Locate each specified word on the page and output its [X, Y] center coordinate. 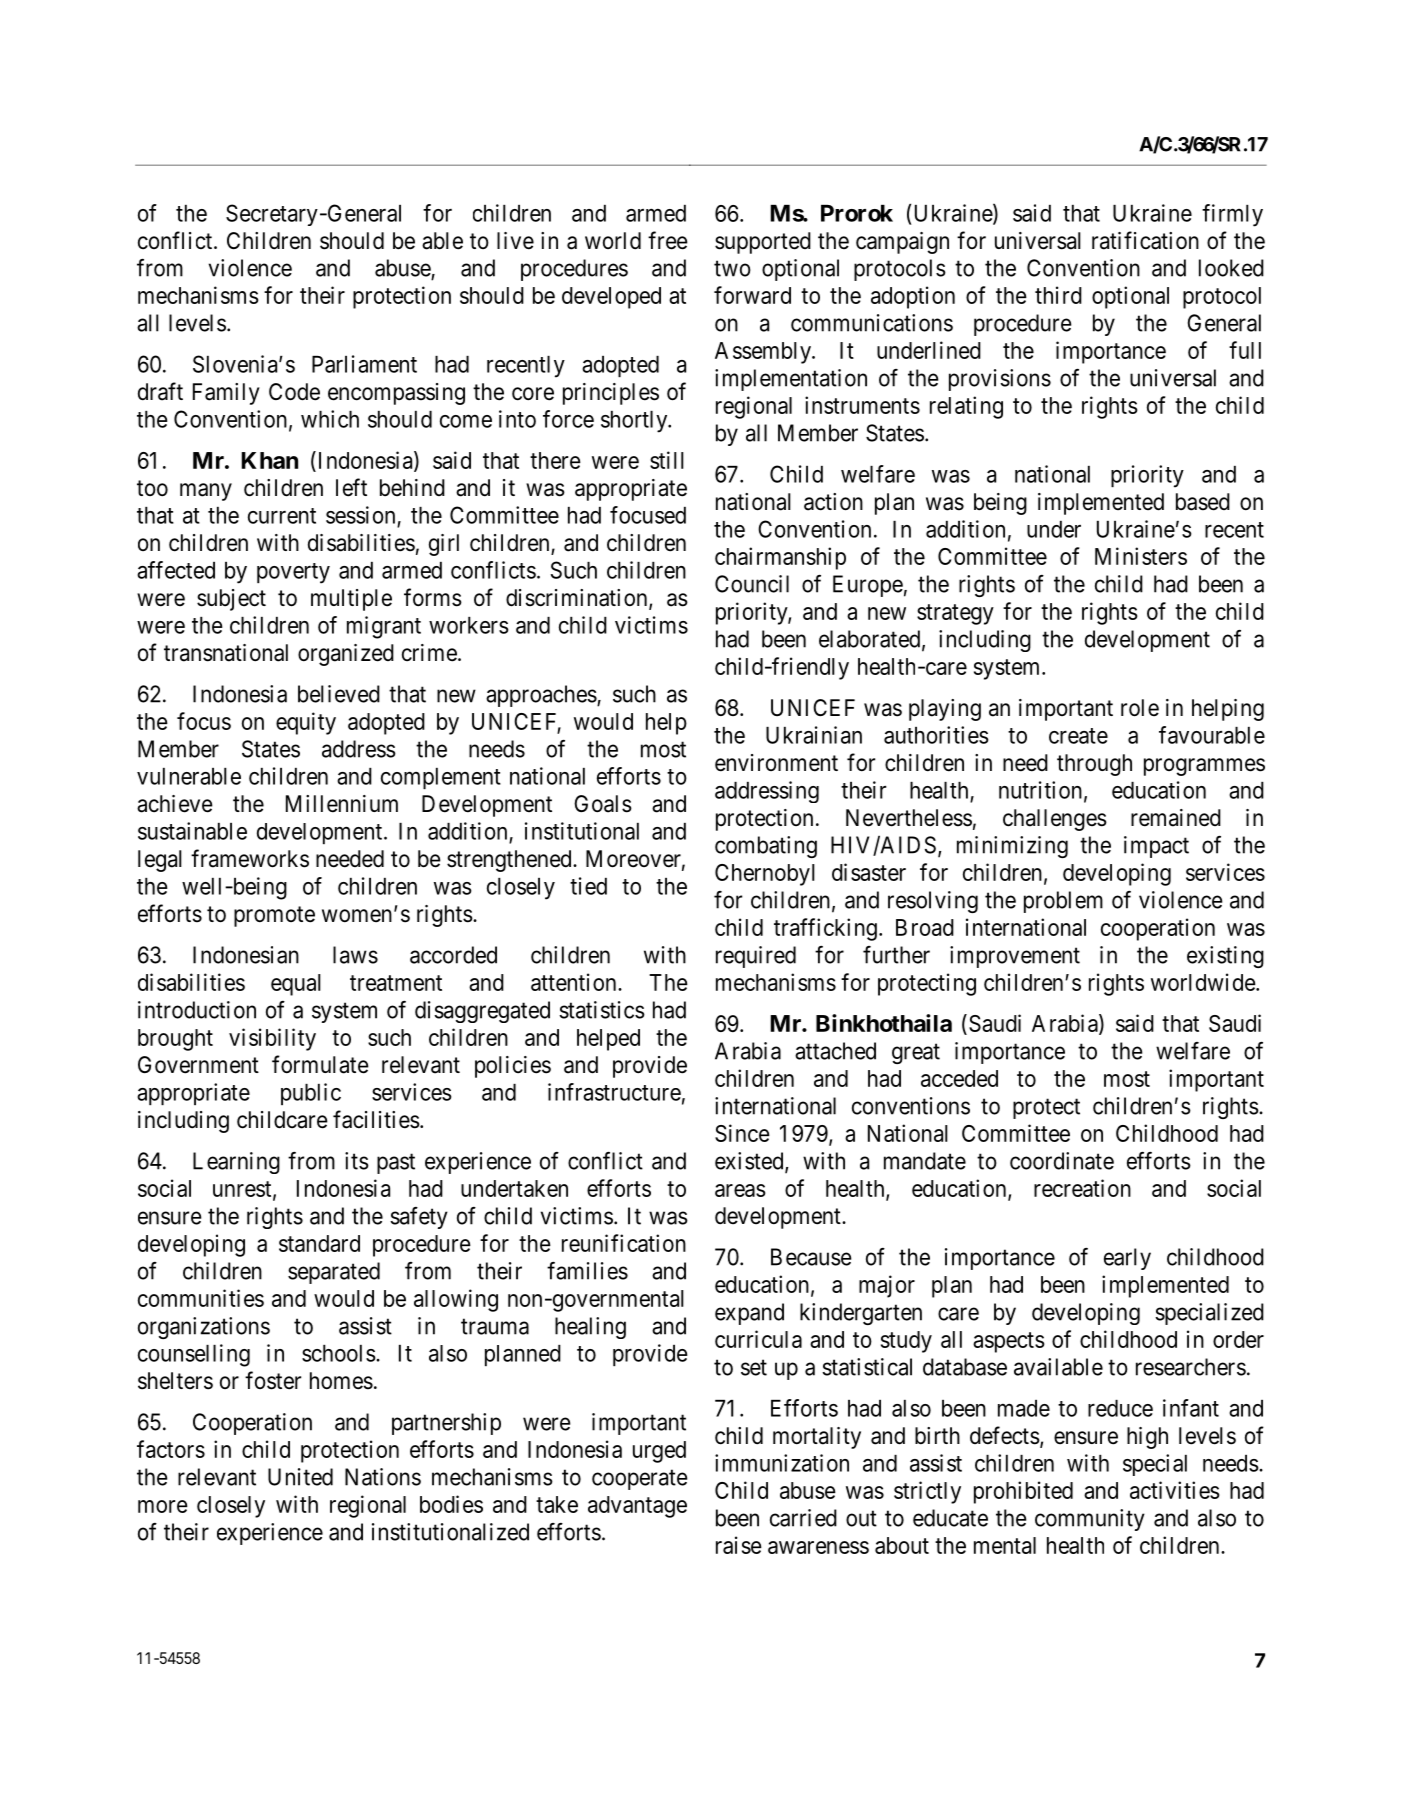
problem [1063, 902]
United [300, 1477]
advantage [637, 1507]
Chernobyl [765, 875]
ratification [1145, 240]
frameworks [250, 858]
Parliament [364, 364]
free [668, 240]
